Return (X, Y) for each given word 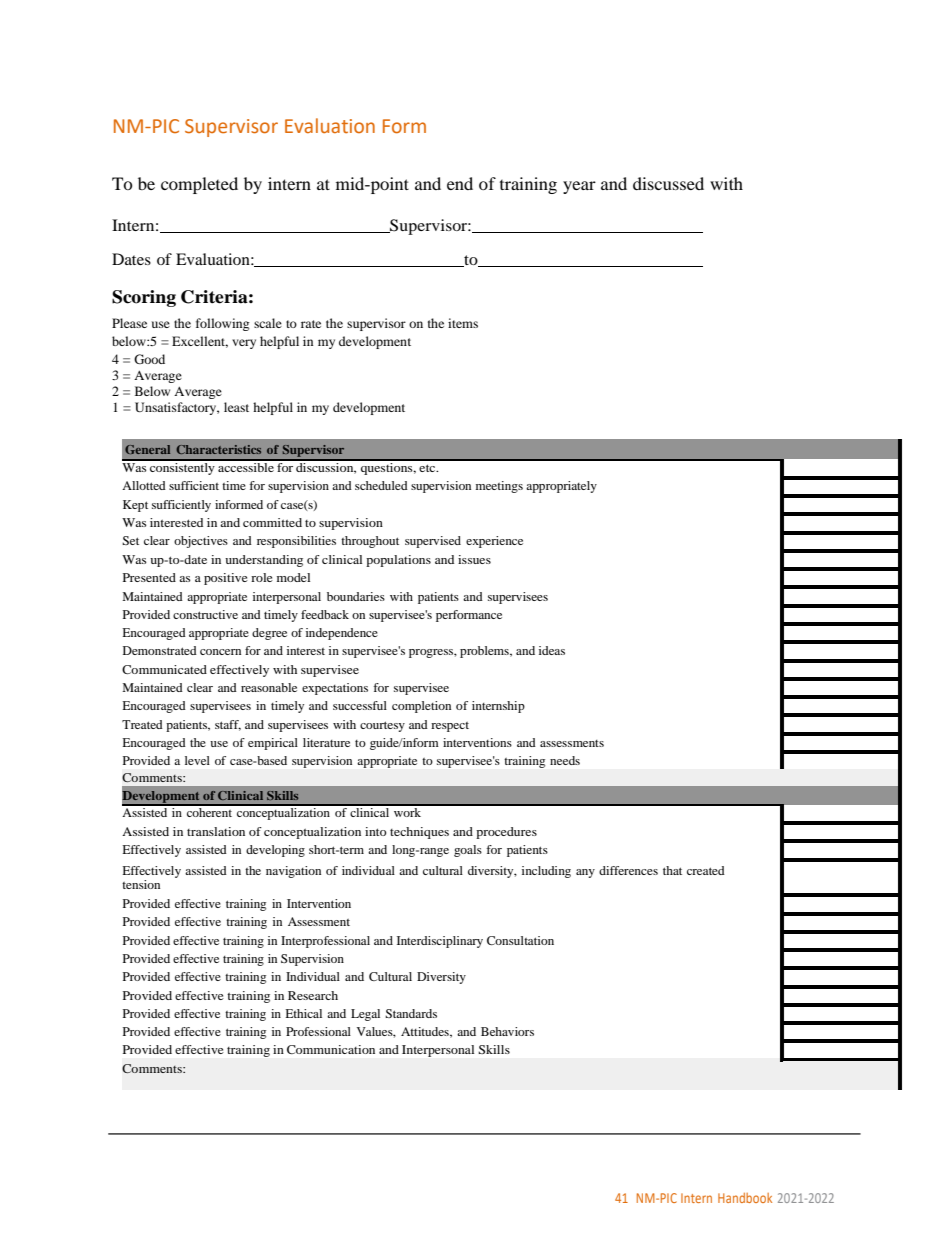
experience (494, 542)
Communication (331, 1049)
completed (199, 185)
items (463, 323)
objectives (201, 542)
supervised (433, 542)
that (672, 870)
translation (216, 831)
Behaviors (507, 1031)
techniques (419, 833)
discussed (668, 183)
